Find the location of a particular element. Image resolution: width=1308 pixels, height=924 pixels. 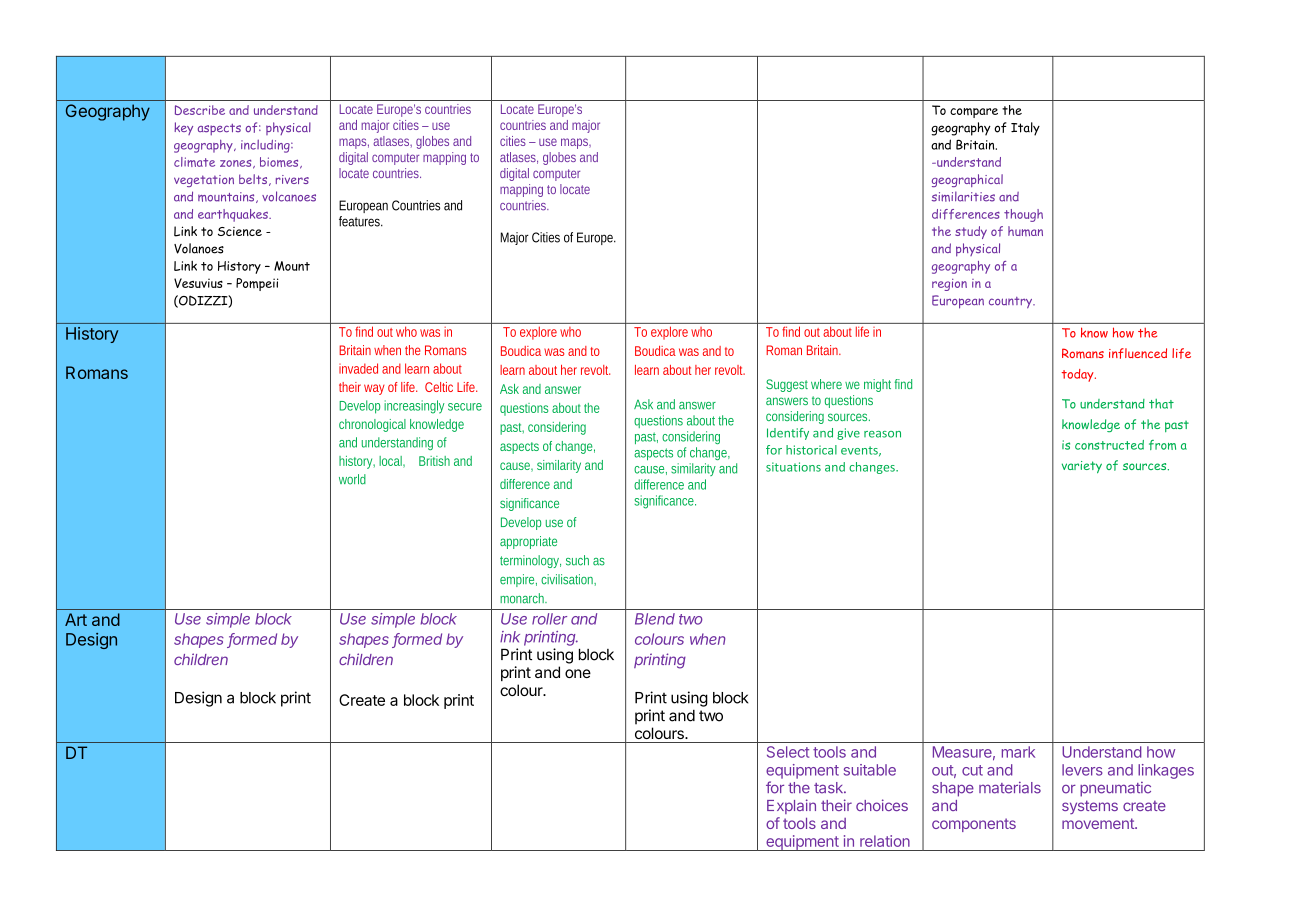

mark is located at coordinates (1018, 752).
